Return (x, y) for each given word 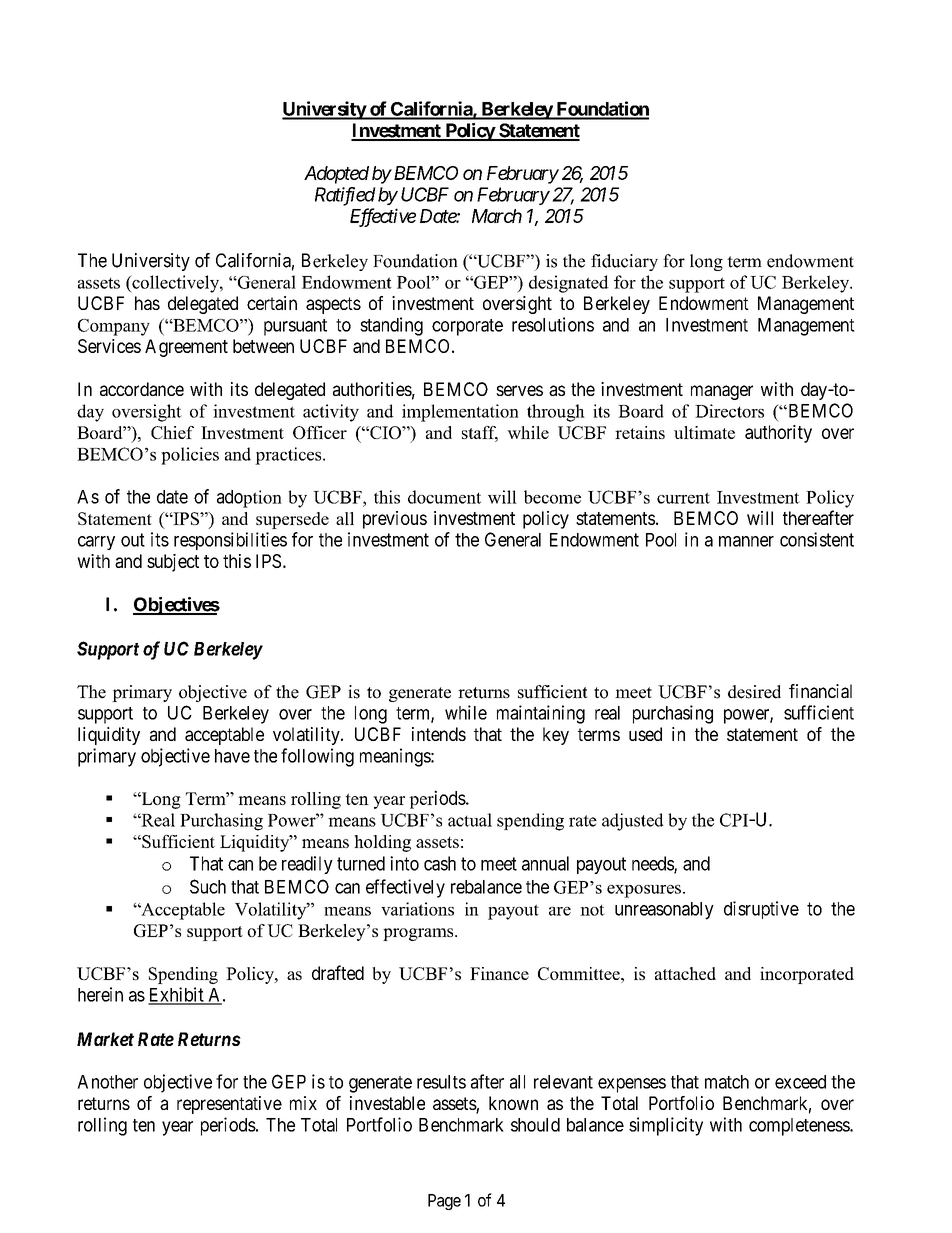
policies (190, 456)
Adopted (336, 175)
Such (208, 886)
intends (439, 734)
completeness (800, 1127)
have (232, 756)
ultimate (704, 432)
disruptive (761, 910)
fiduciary (624, 262)
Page (444, 1202)
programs (419, 934)
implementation (460, 413)
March (497, 216)
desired (754, 692)
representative (229, 1105)
